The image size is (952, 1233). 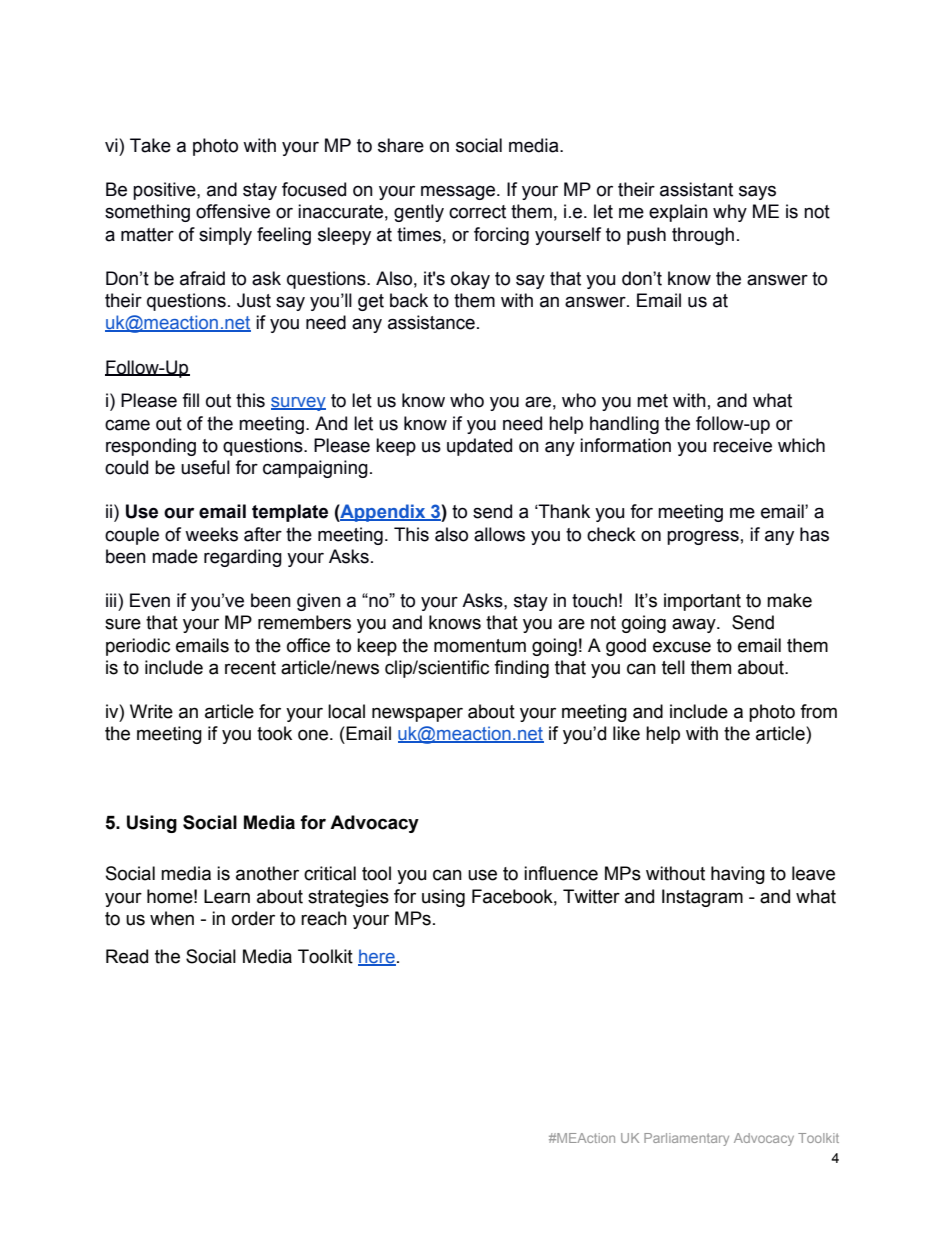 I want to click on away, so click(x=695, y=625).
